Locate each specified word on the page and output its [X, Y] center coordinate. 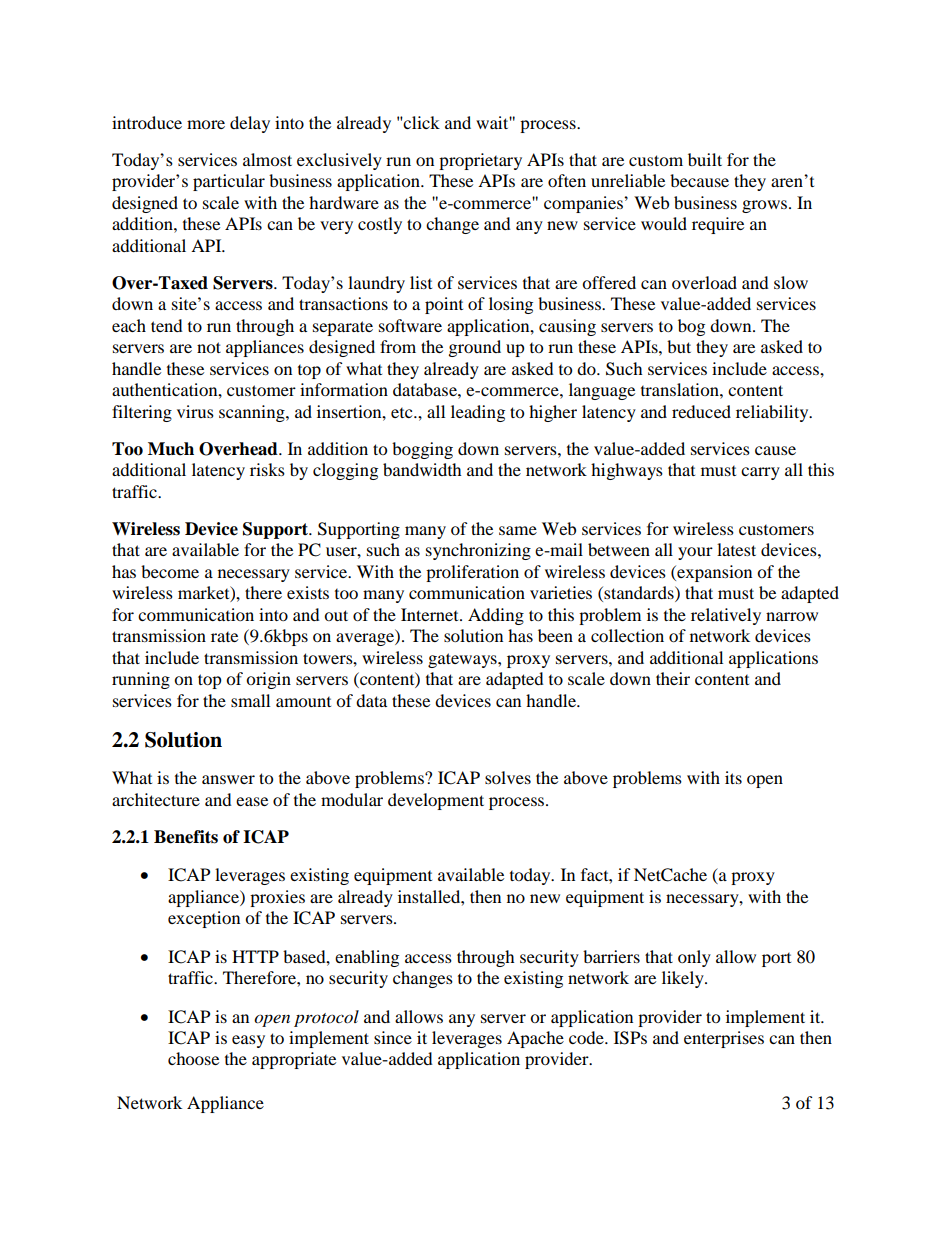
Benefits [186, 837]
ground [475, 348]
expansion [713, 573]
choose [193, 1058]
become [170, 571]
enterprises [724, 1039]
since [393, 1037]
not [209, 347]
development [436, 801]
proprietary [480, 161]
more [206, 124]
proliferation [472, 573]
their [673, 678]
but [679, 346]
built [705, 159]
